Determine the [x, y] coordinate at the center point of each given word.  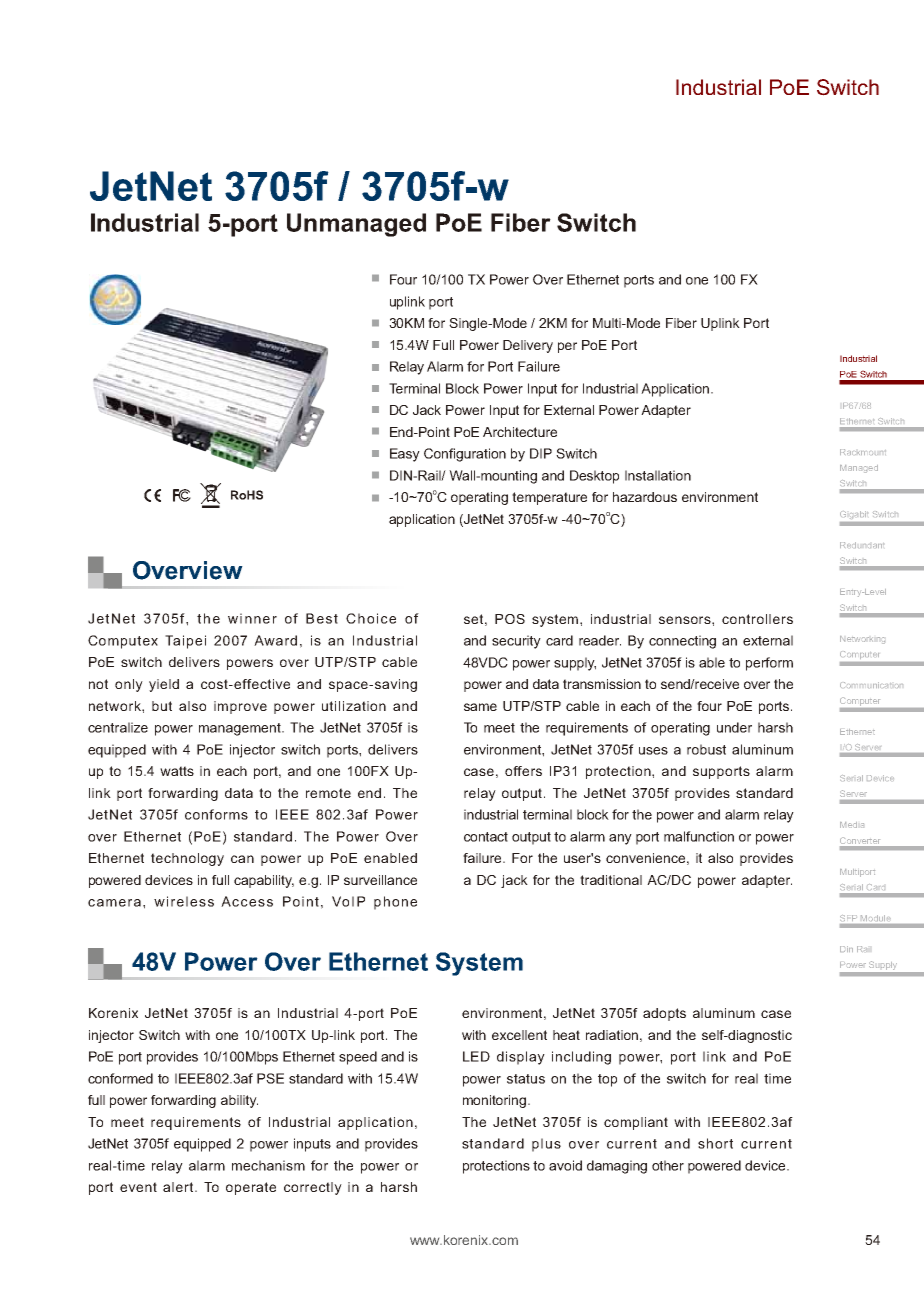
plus [546, 1145]
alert [179, 1187]
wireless [184, 901]
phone [395, 903]
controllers [757, 619]
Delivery [528, 346]
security [516, 642]
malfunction [699, 836]
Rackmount [863, 452]
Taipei [185, 642]
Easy [405, 455]
